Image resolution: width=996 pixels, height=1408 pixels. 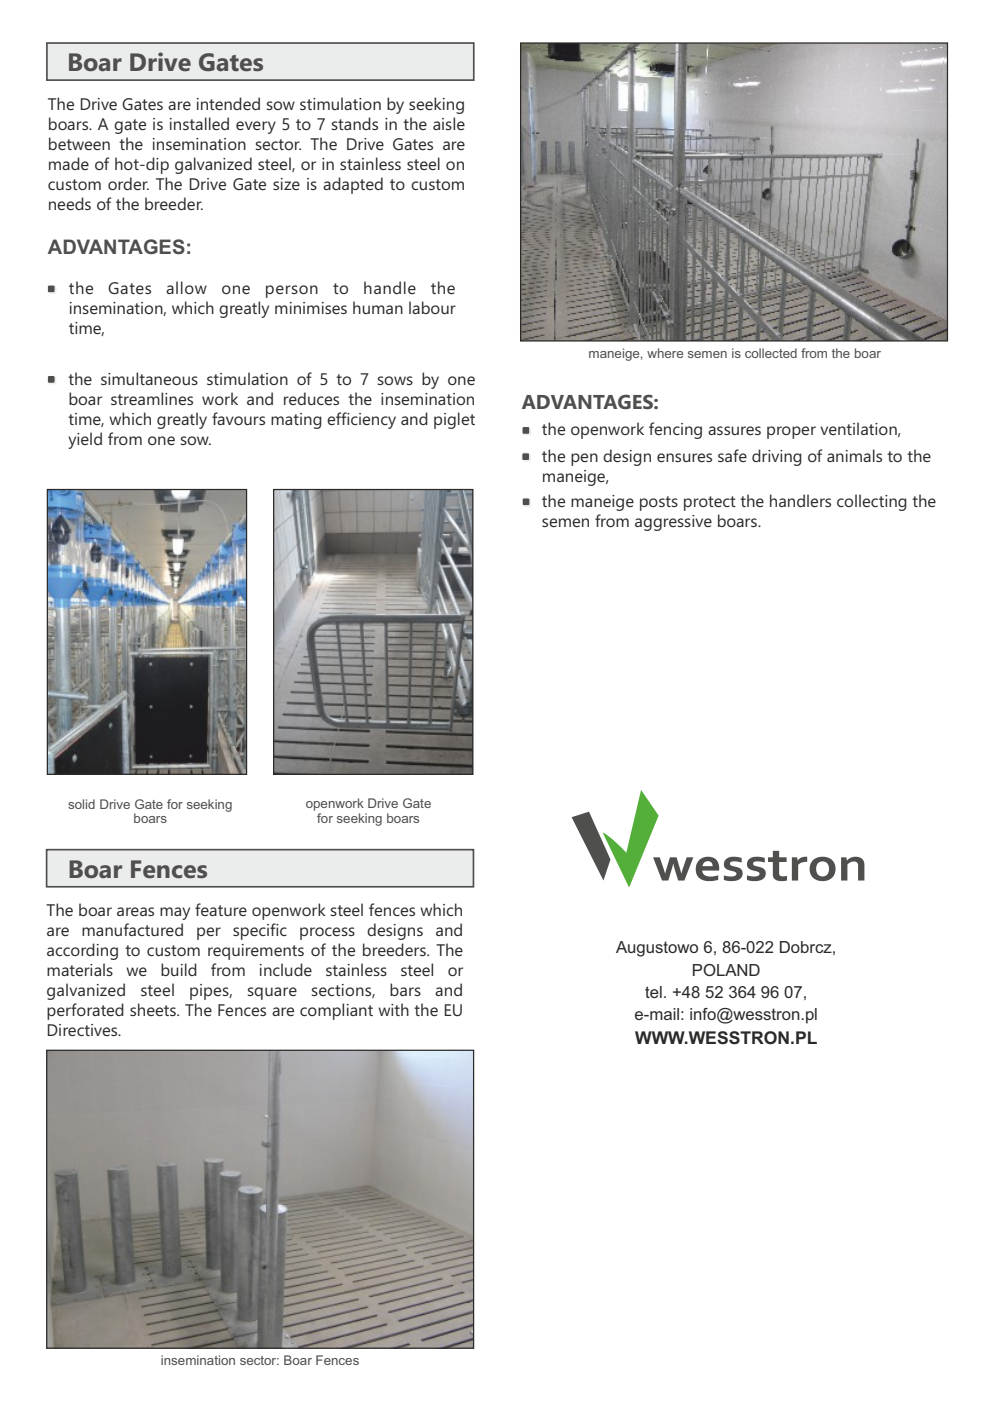 I want to click on yield, so click(x=85, y=440).
